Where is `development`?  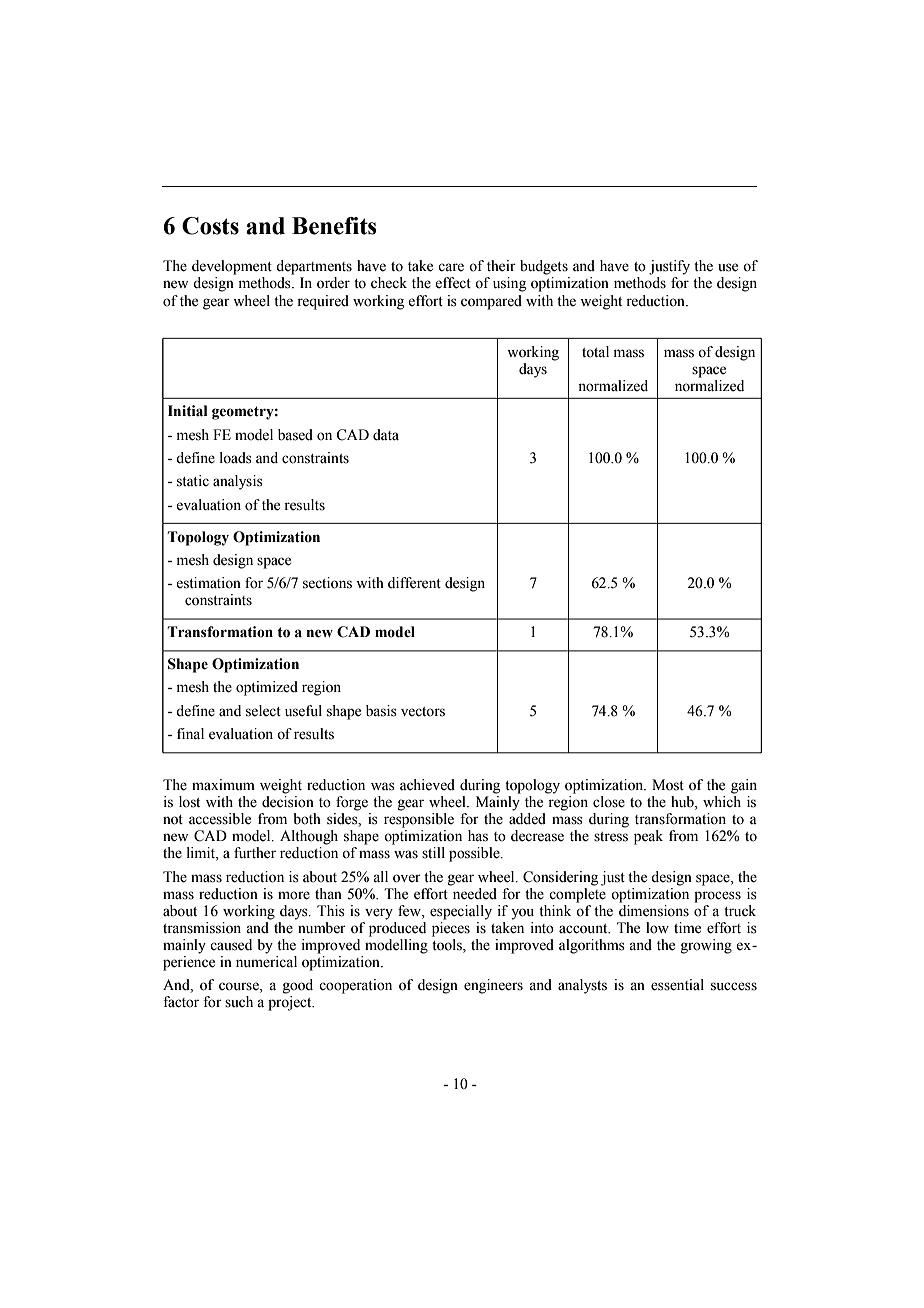
development is located at coordinates (232, 267).
